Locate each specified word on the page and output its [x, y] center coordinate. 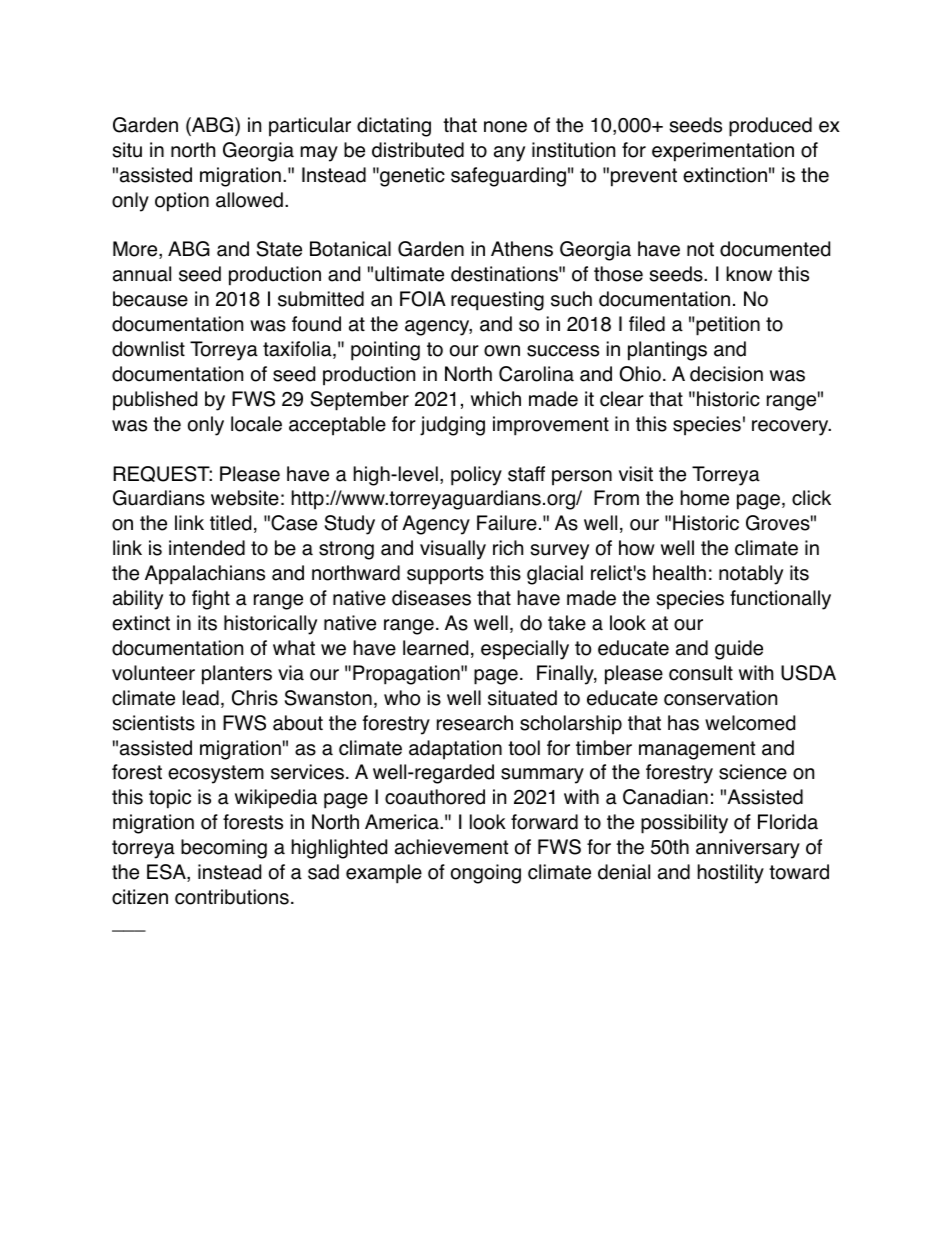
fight [211, 600]
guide [739, 650]
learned [435, 648]
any [509, 154]
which [496, 399]
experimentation [723, 152]
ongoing [486, 874]
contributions [232, 897]
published [155, 401]
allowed [249, 200]
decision [726, 374]
